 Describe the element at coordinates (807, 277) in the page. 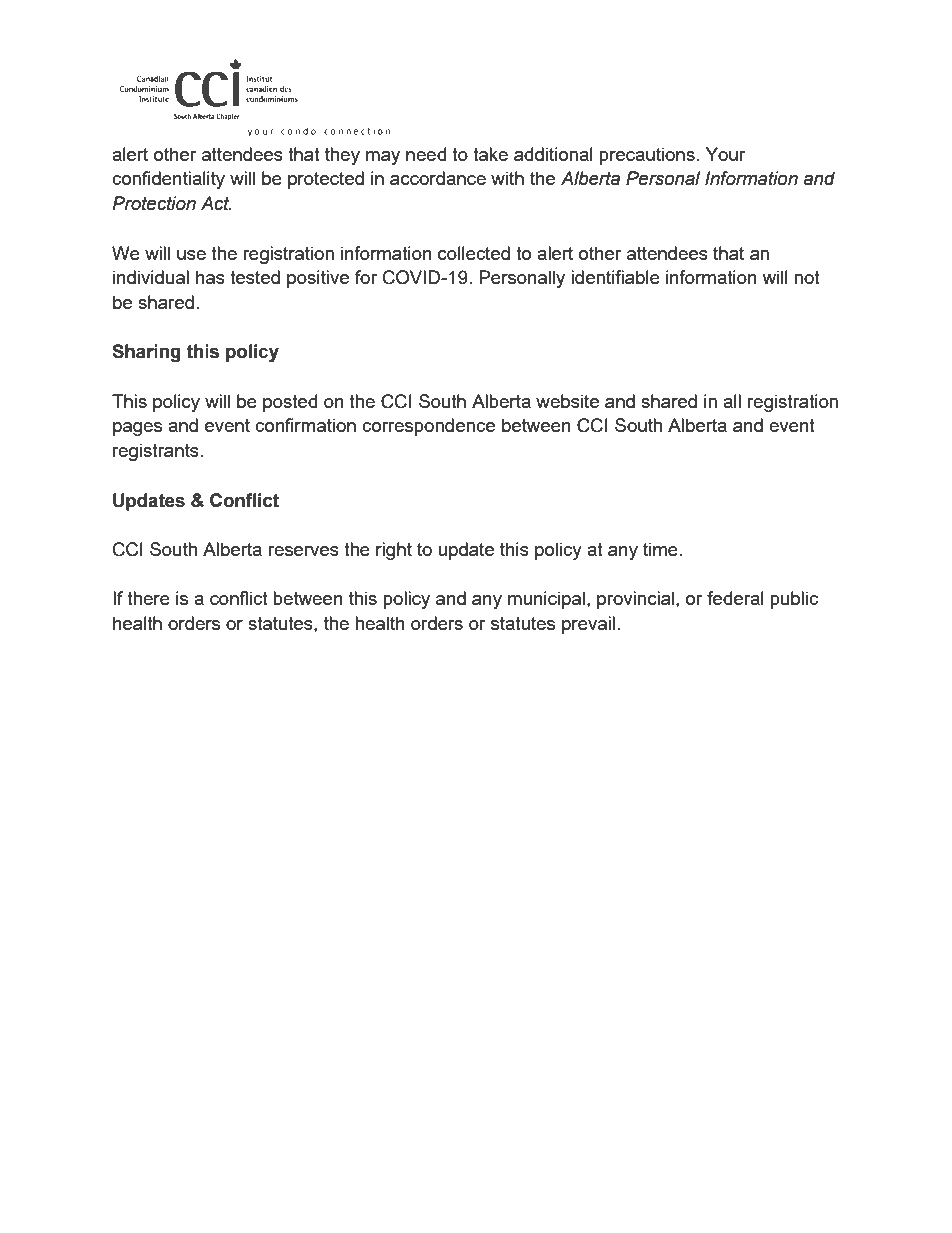

I see `not` at that location.
